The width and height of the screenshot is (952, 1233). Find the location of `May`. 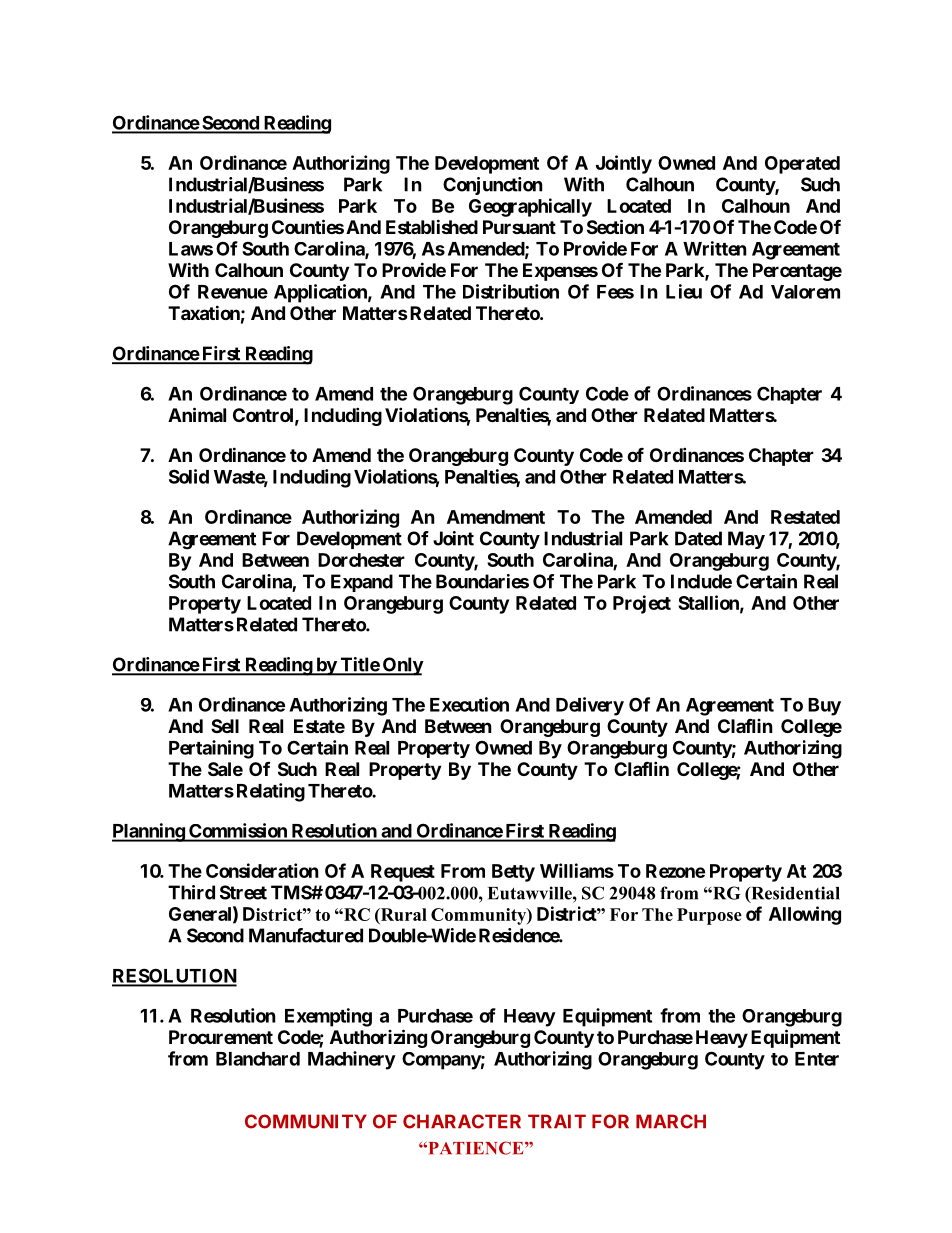

May is located at coordinates (746, 540).
